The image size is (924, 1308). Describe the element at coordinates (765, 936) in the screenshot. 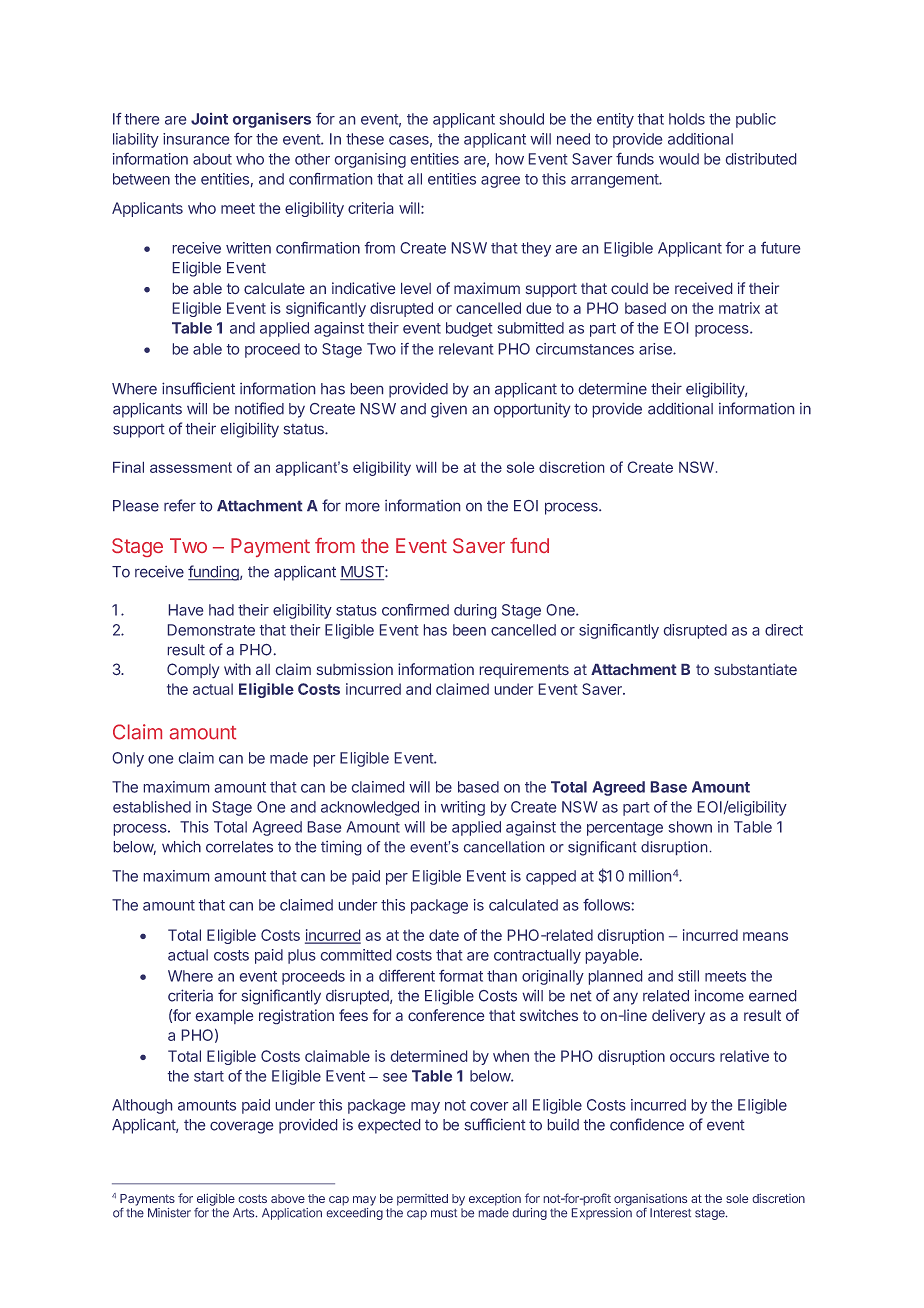

I see `means` at that location.
